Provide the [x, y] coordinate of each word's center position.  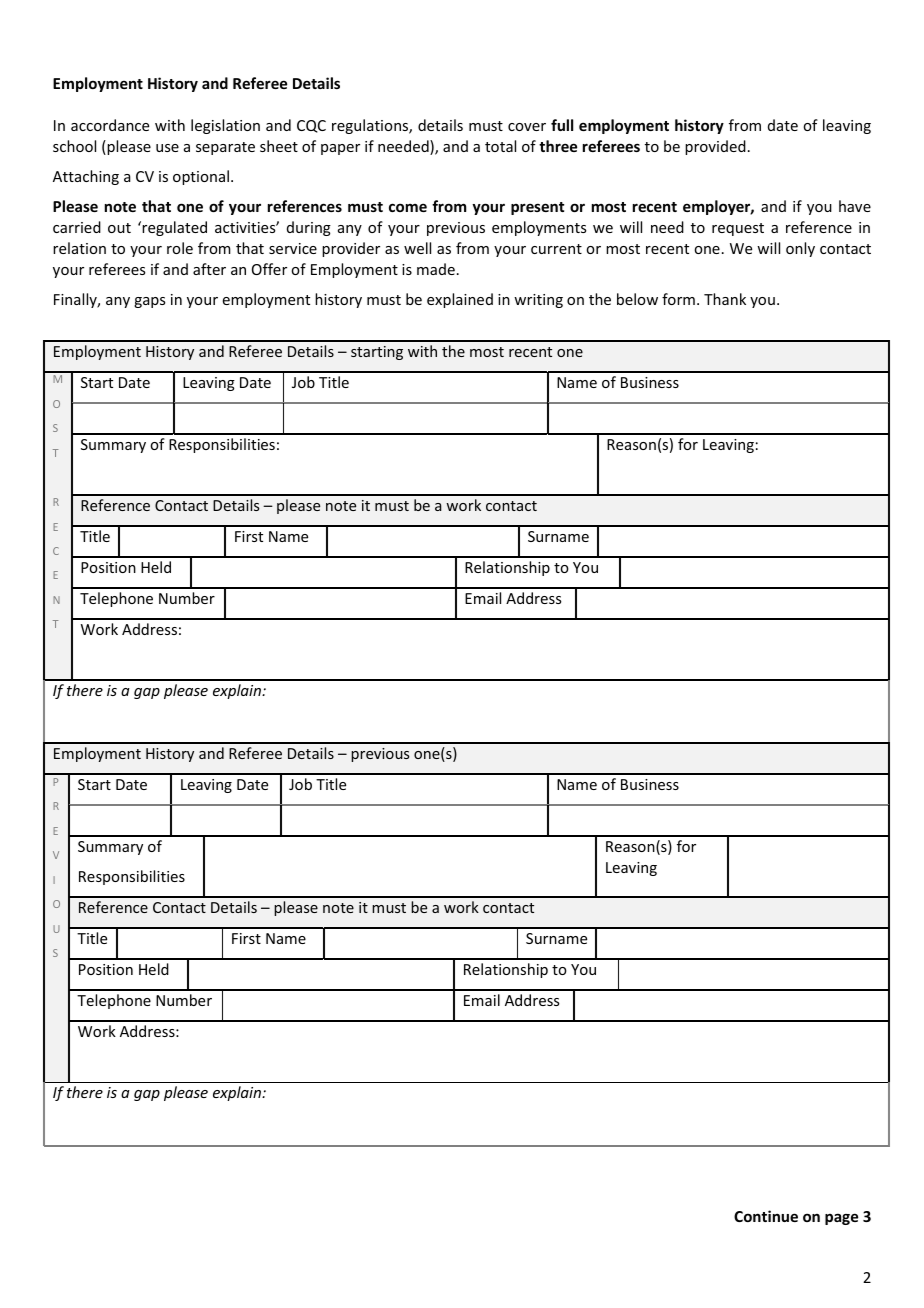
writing [538, 301]
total [500, 146]
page [841, 1219]
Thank [725, 299]
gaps [149, 302]
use [167, 148]
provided [715, 147]
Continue [766, 1216]
